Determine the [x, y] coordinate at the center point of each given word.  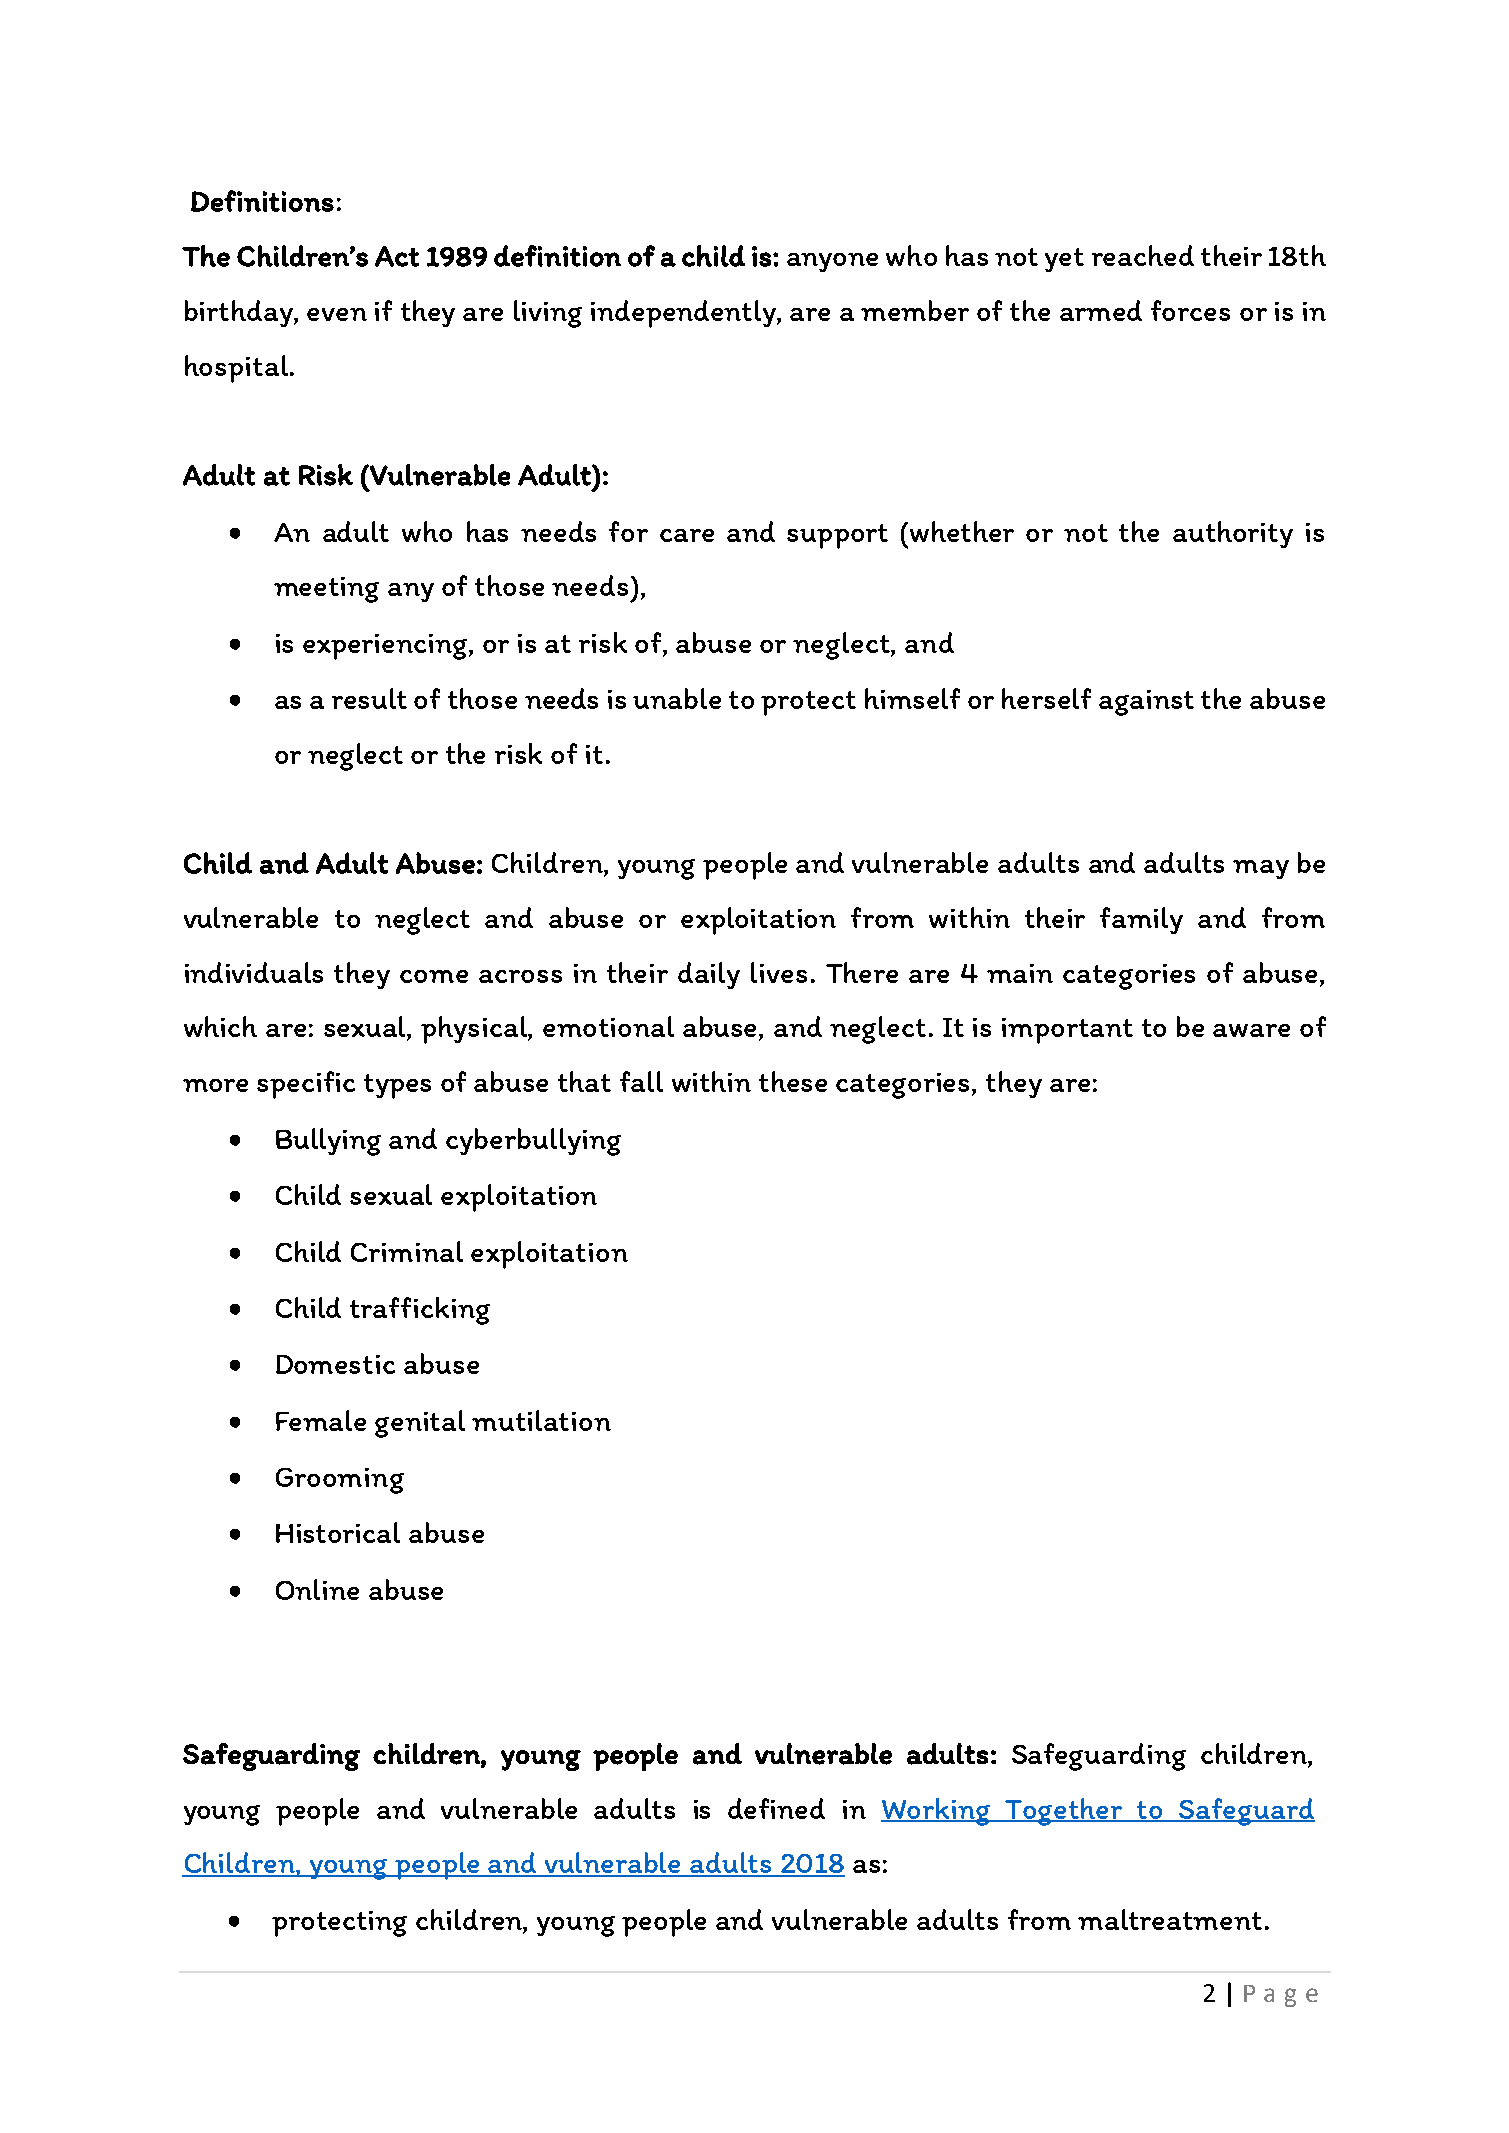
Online [317, 1589]
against [1146, 703]
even [337, 314]
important [1067, 1031]
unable [677, 698]
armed [1101, 310]
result [369, 698]
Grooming [340, 1481]
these [793, 1081]
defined [776, 1808]
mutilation [541, 1420]
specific [306, 1085]
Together [1064, 1812]
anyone [832, 262]
